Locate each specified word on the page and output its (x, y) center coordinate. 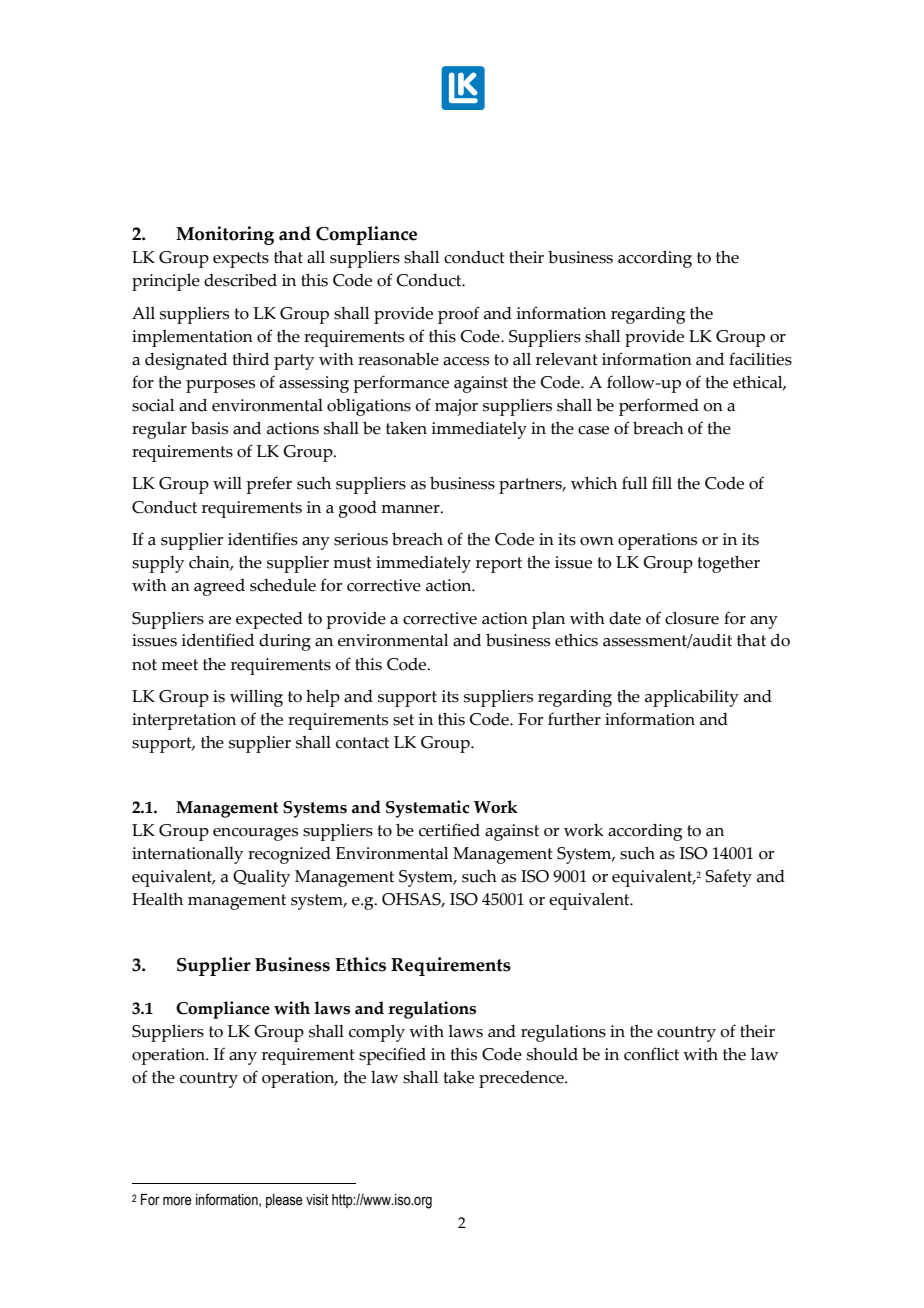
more (177, 1201)
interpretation (184, 721)
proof (459, 315)
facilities (760, 359)
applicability (692, 698)
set (403, 720)
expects (241, 260)
